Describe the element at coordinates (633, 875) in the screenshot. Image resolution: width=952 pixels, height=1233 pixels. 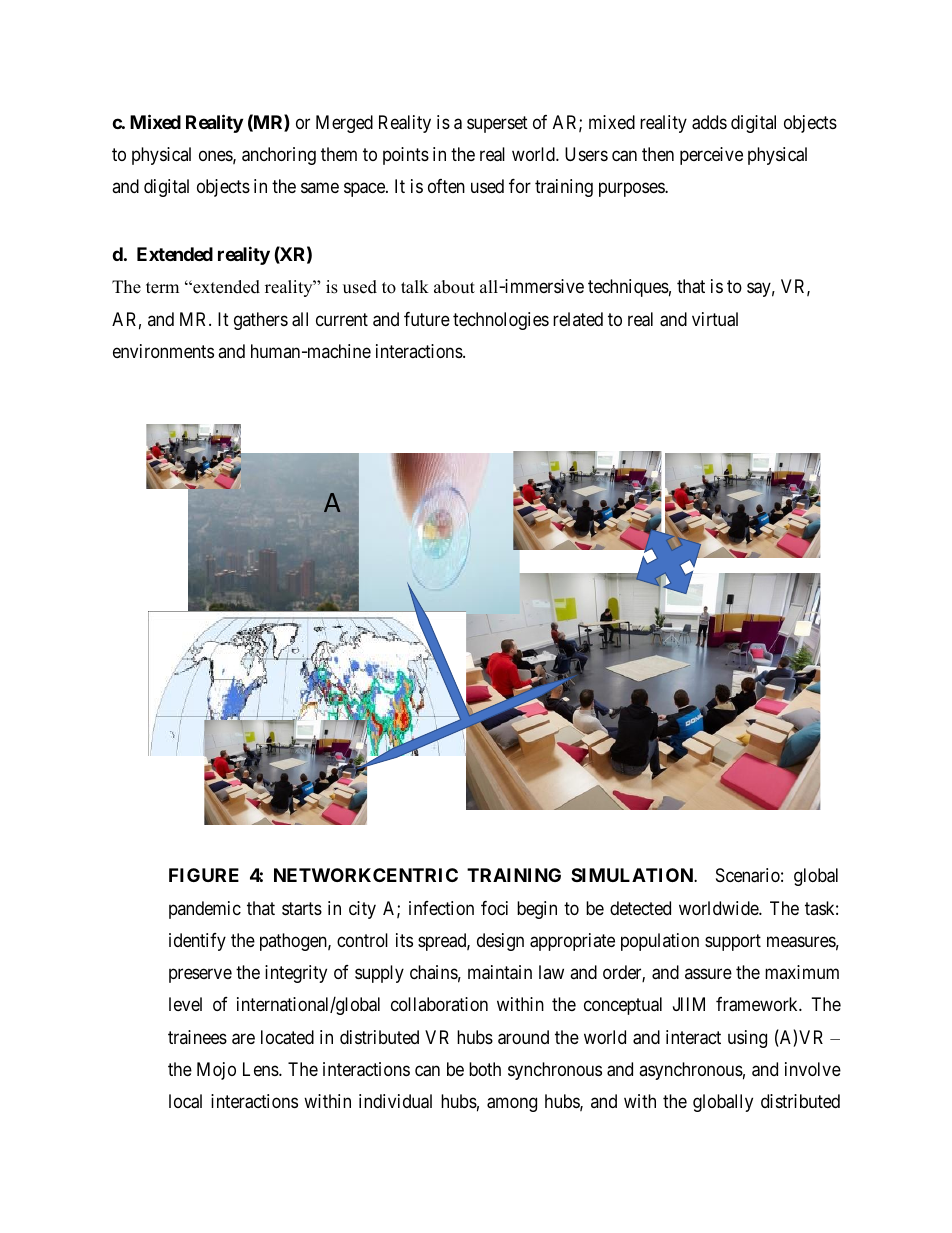
I see `SIMULATION` at that location.
